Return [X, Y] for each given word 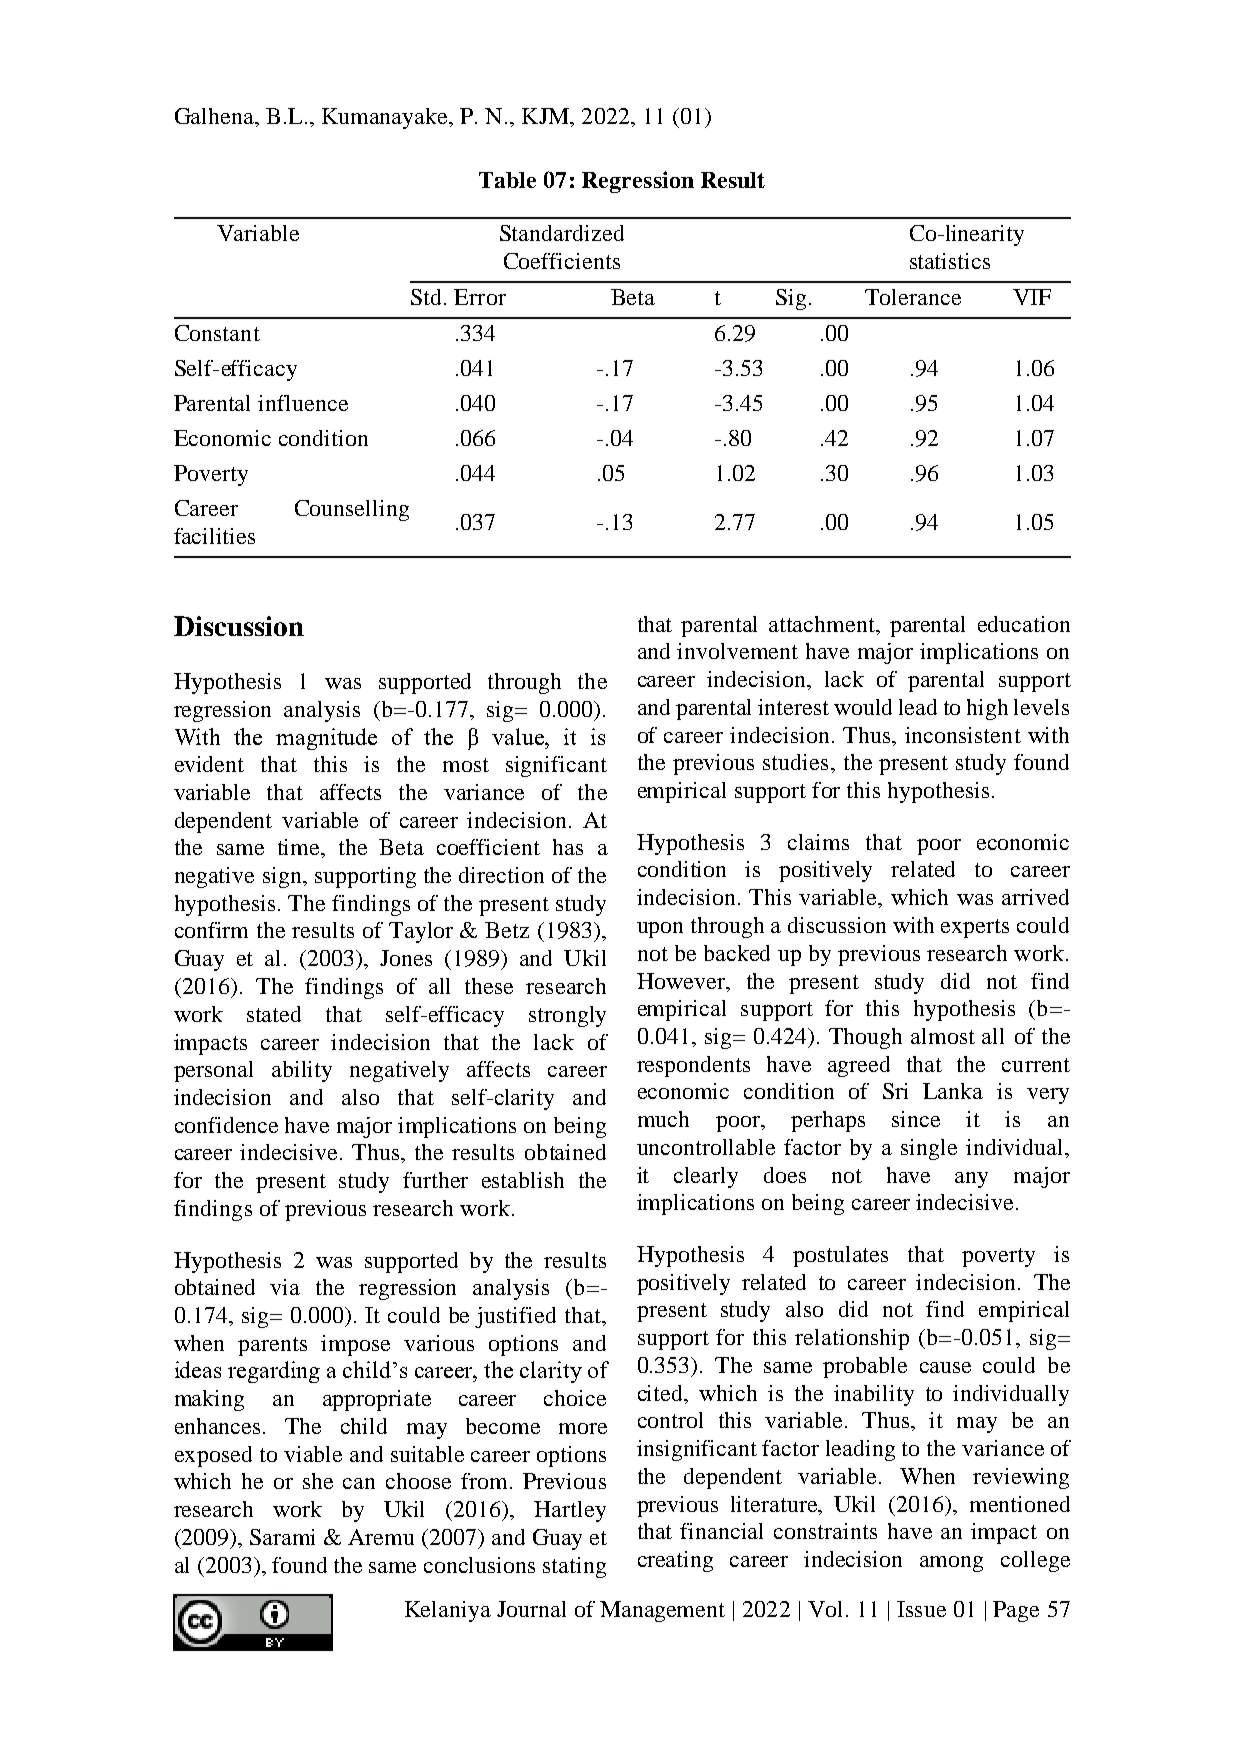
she [318, 1481]
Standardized [562, 233]
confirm [211, 930]
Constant [217, 333]
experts [975, 928]
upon [660, 930]
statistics [950, 261]
